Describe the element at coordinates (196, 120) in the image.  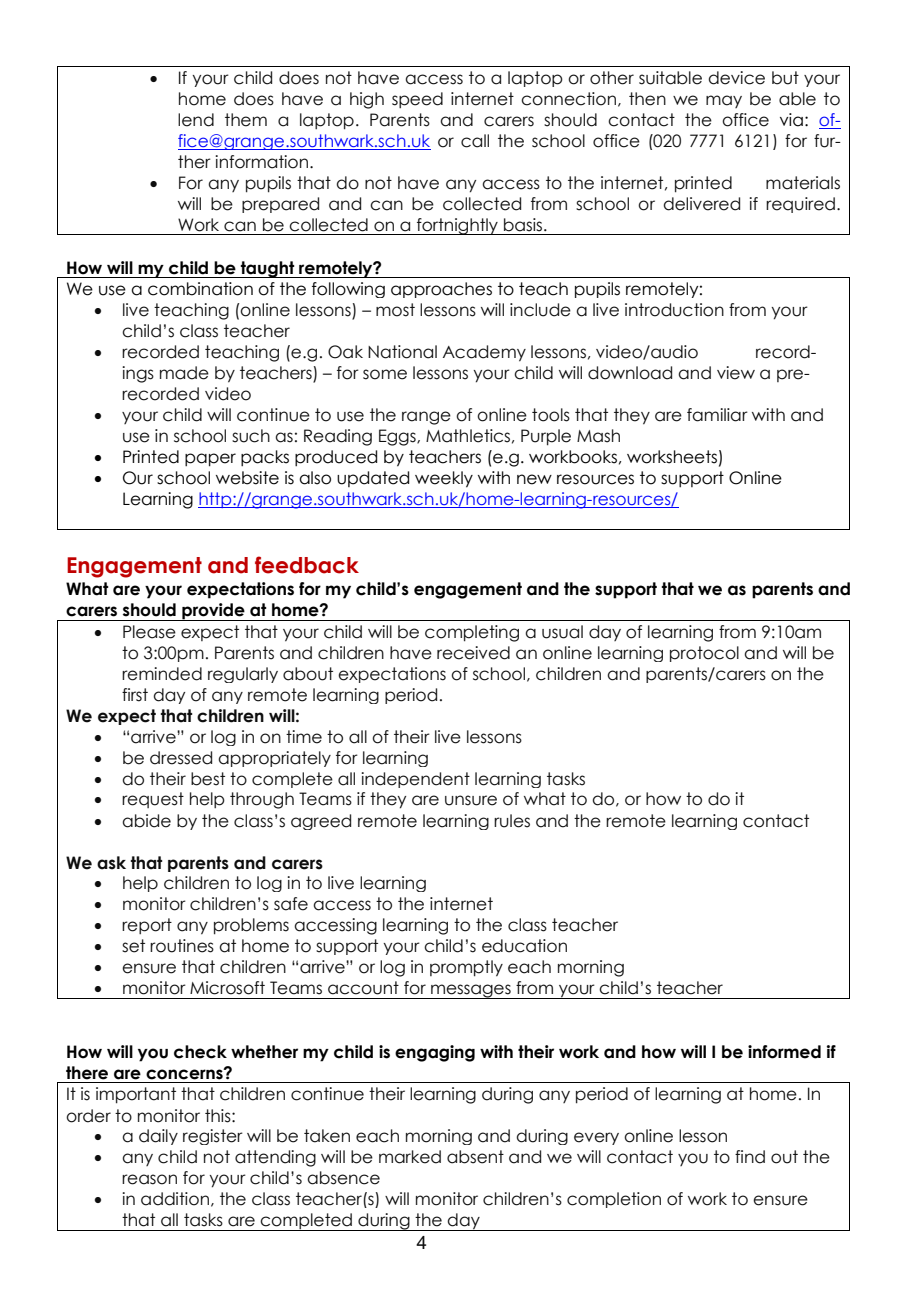
I see `lend` at that location.
